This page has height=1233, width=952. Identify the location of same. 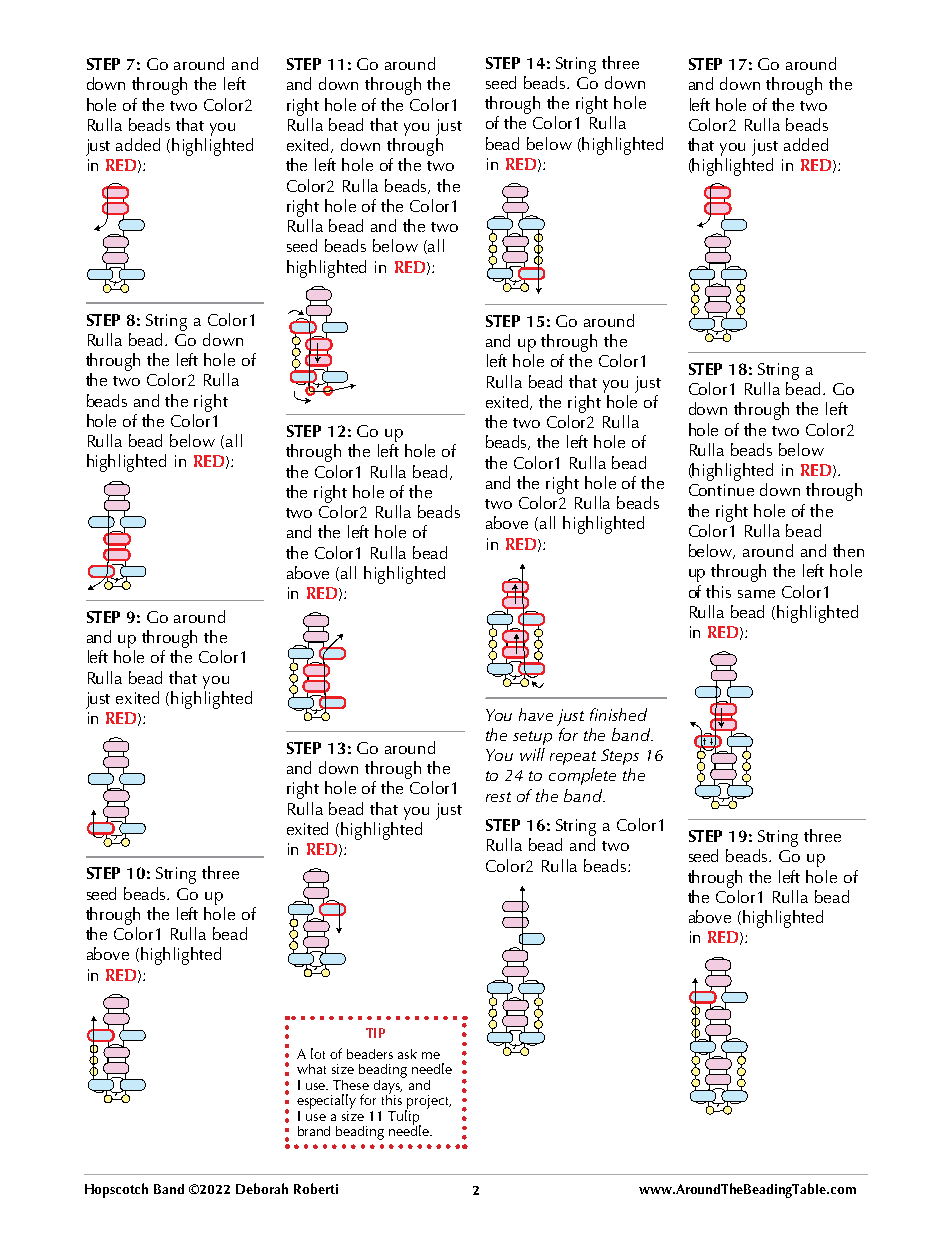
(756, 594).
